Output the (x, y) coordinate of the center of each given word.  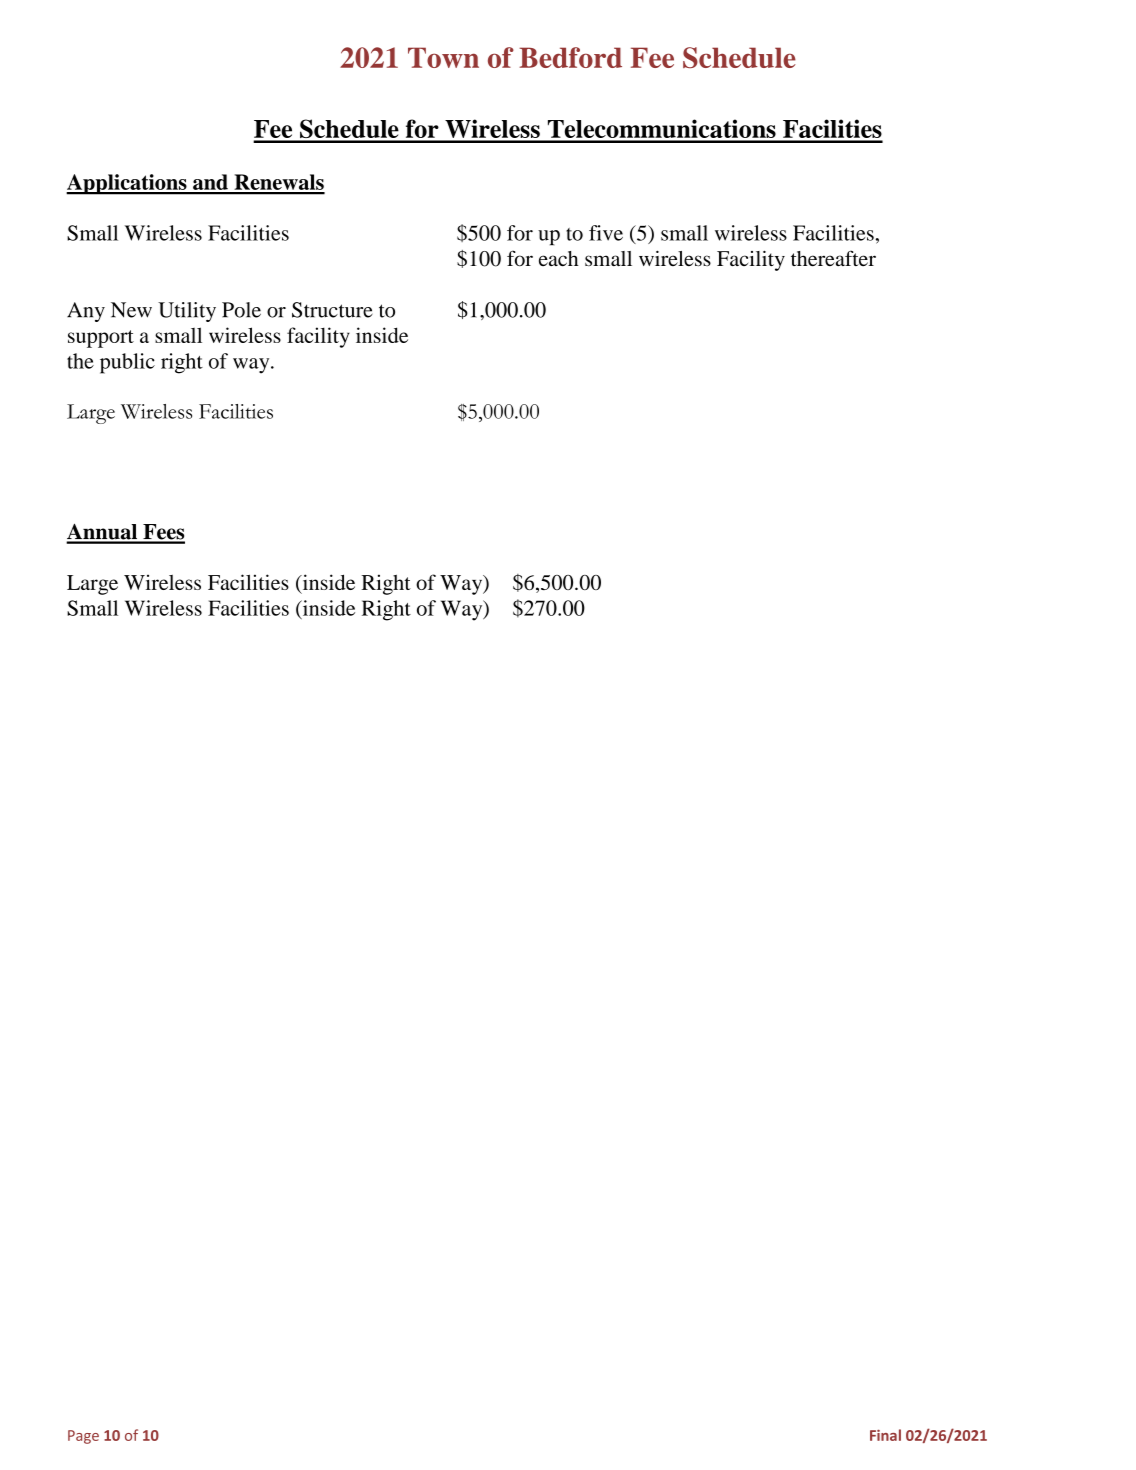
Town (443, 57)
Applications (127, 184)
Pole (241, 310)
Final (885, 1435)
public (127, 363)
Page (83, 1437)
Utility (187, 312)
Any (86, 312)
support (101, 339)
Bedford (570, 57)
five (606, 233)
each (559, 258)
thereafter (833, 258)
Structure (332, 310)
